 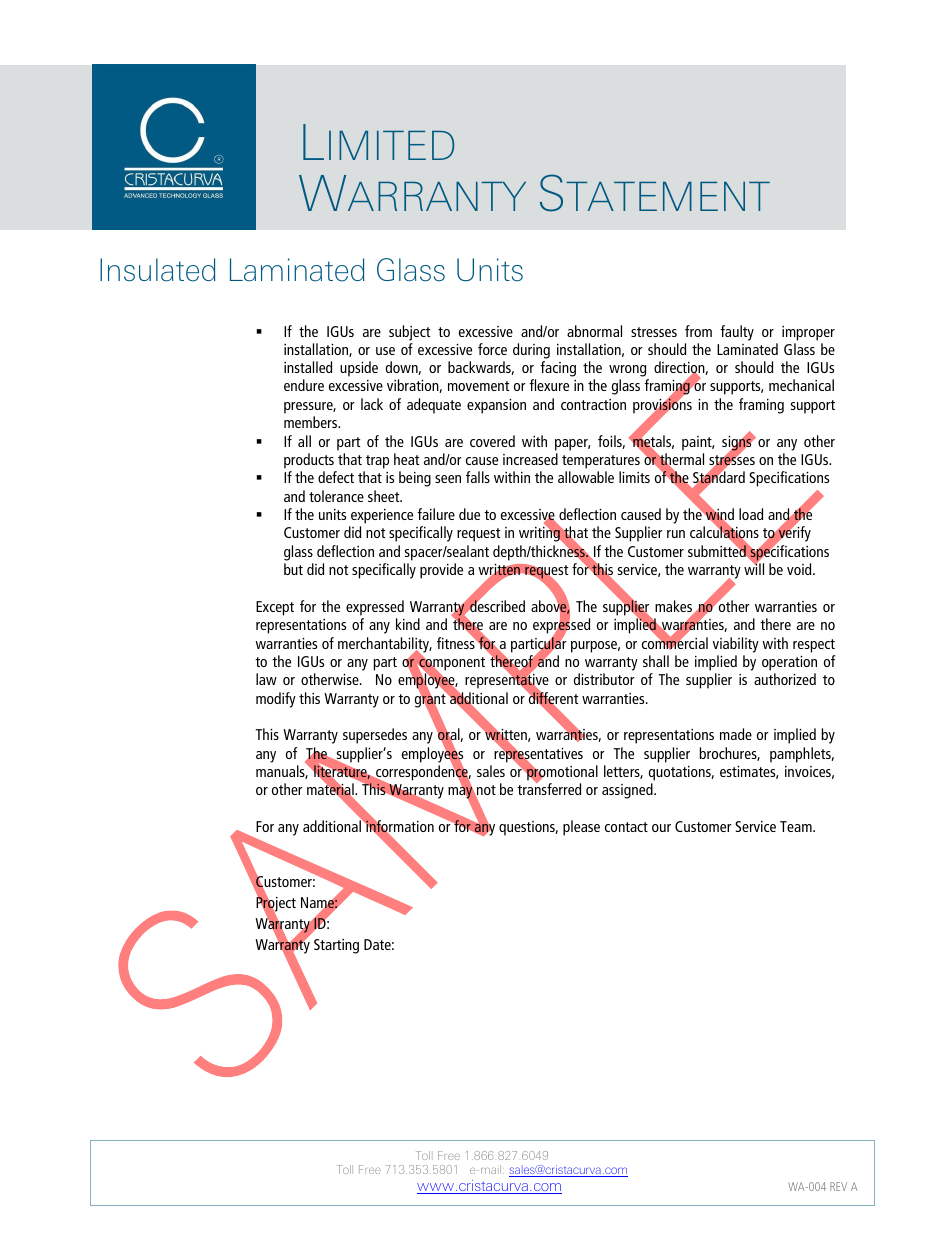 What do you see at coordinates (838, 1186) in the screenshot?
I see `REV` at bounding box center [838, 1186].
